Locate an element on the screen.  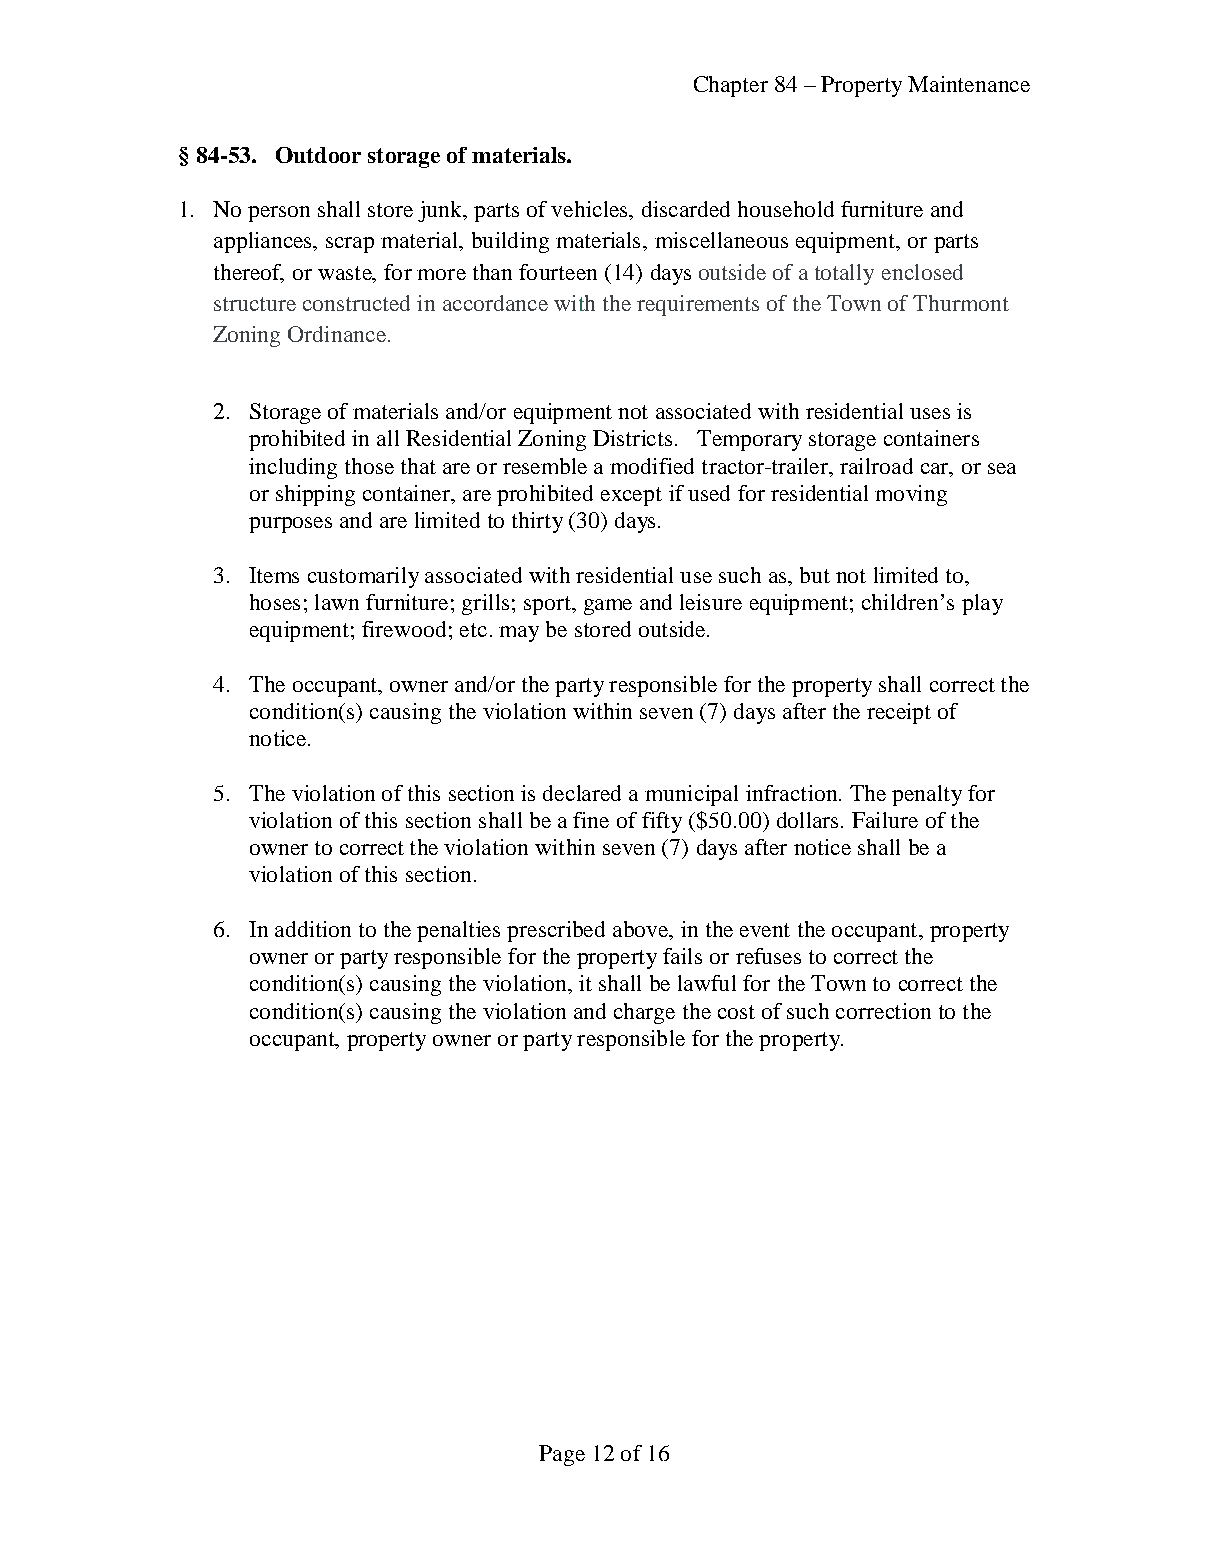
declared is located at coordinates (582, 793).
